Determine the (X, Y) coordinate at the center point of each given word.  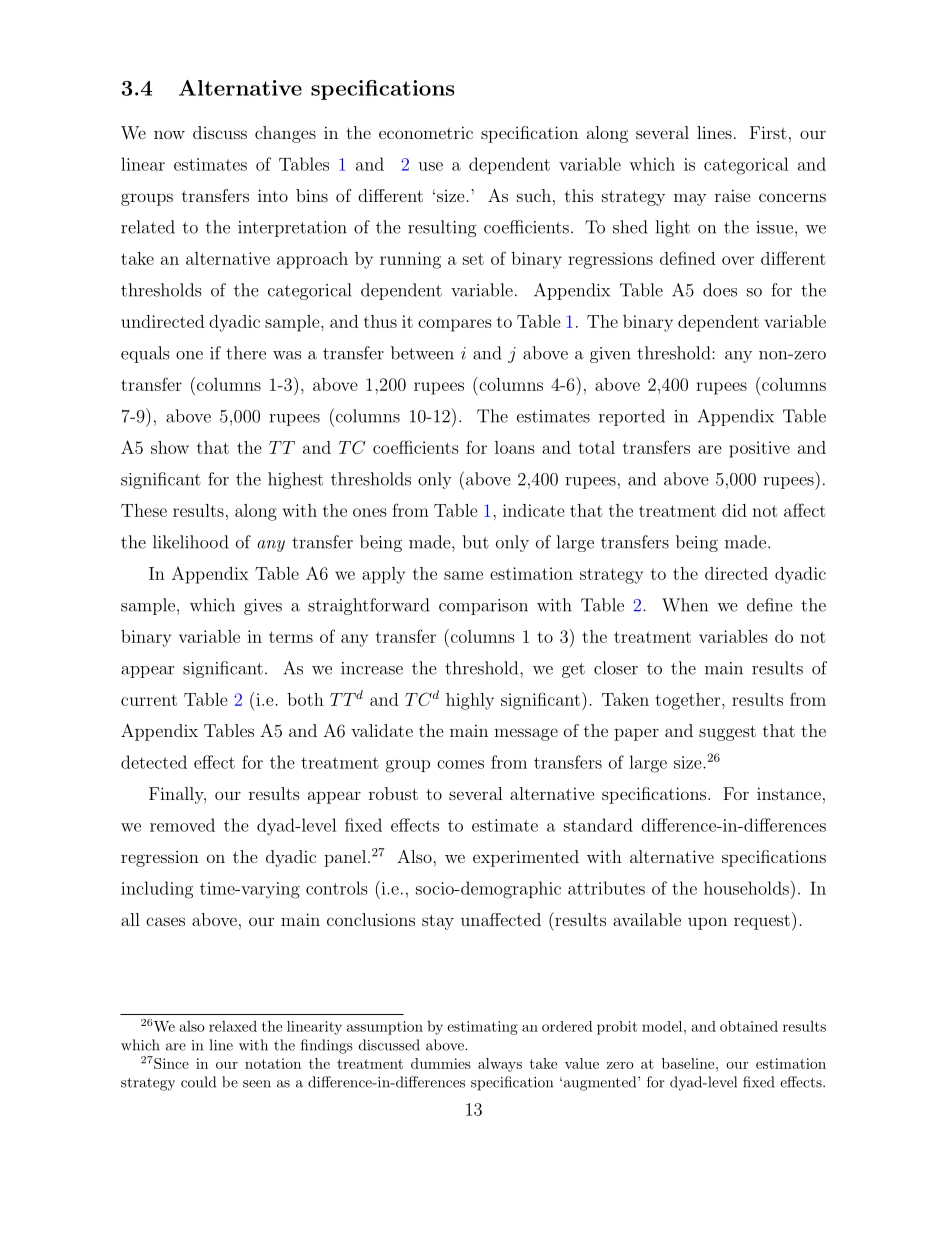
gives (263, 607)
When (685, 605)
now (169, 134)
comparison (483, 607)
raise (733, 195)
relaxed (233, 1026)
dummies (441, 1063)
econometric (426, 132)
